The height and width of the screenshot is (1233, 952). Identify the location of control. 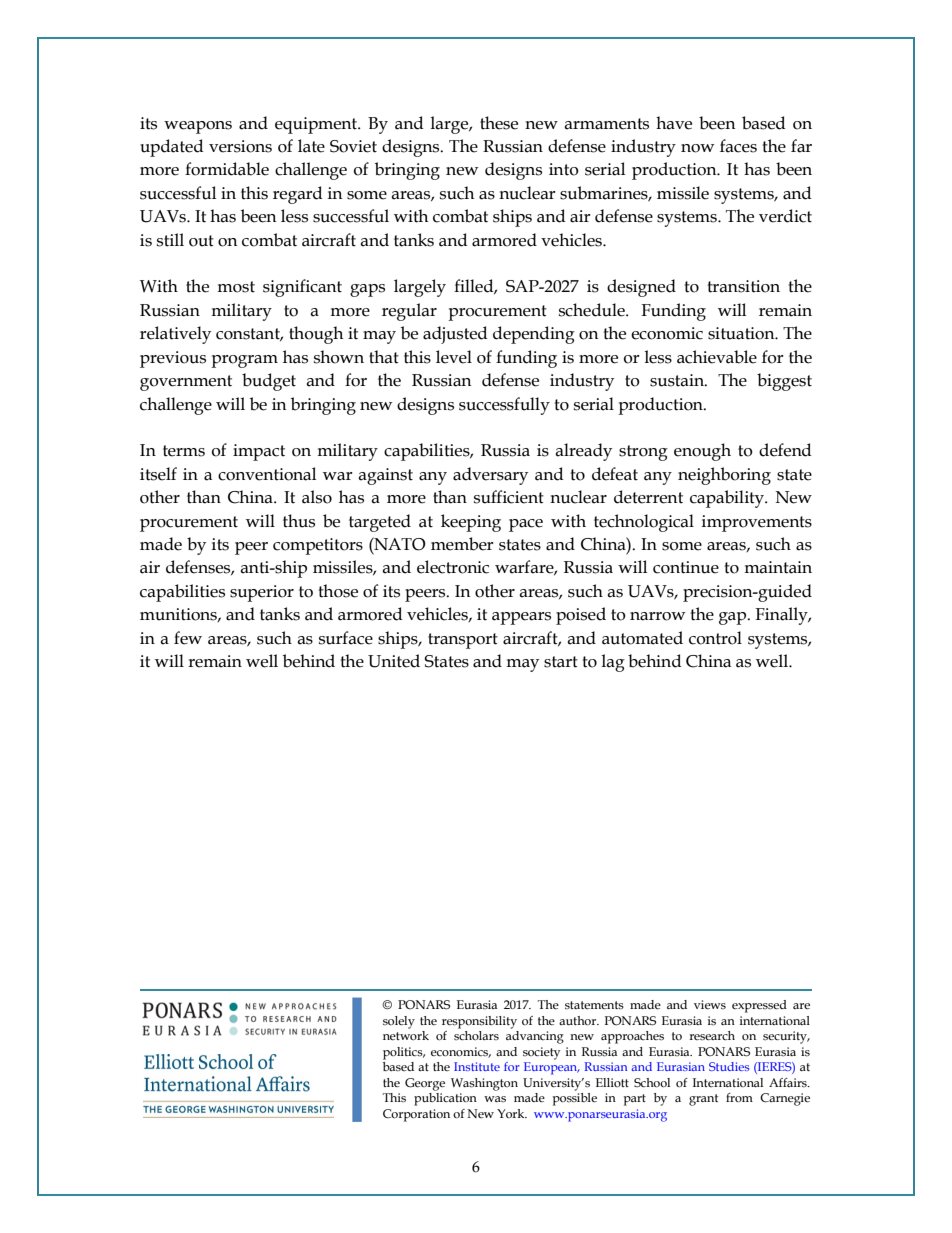
(715, 638).
